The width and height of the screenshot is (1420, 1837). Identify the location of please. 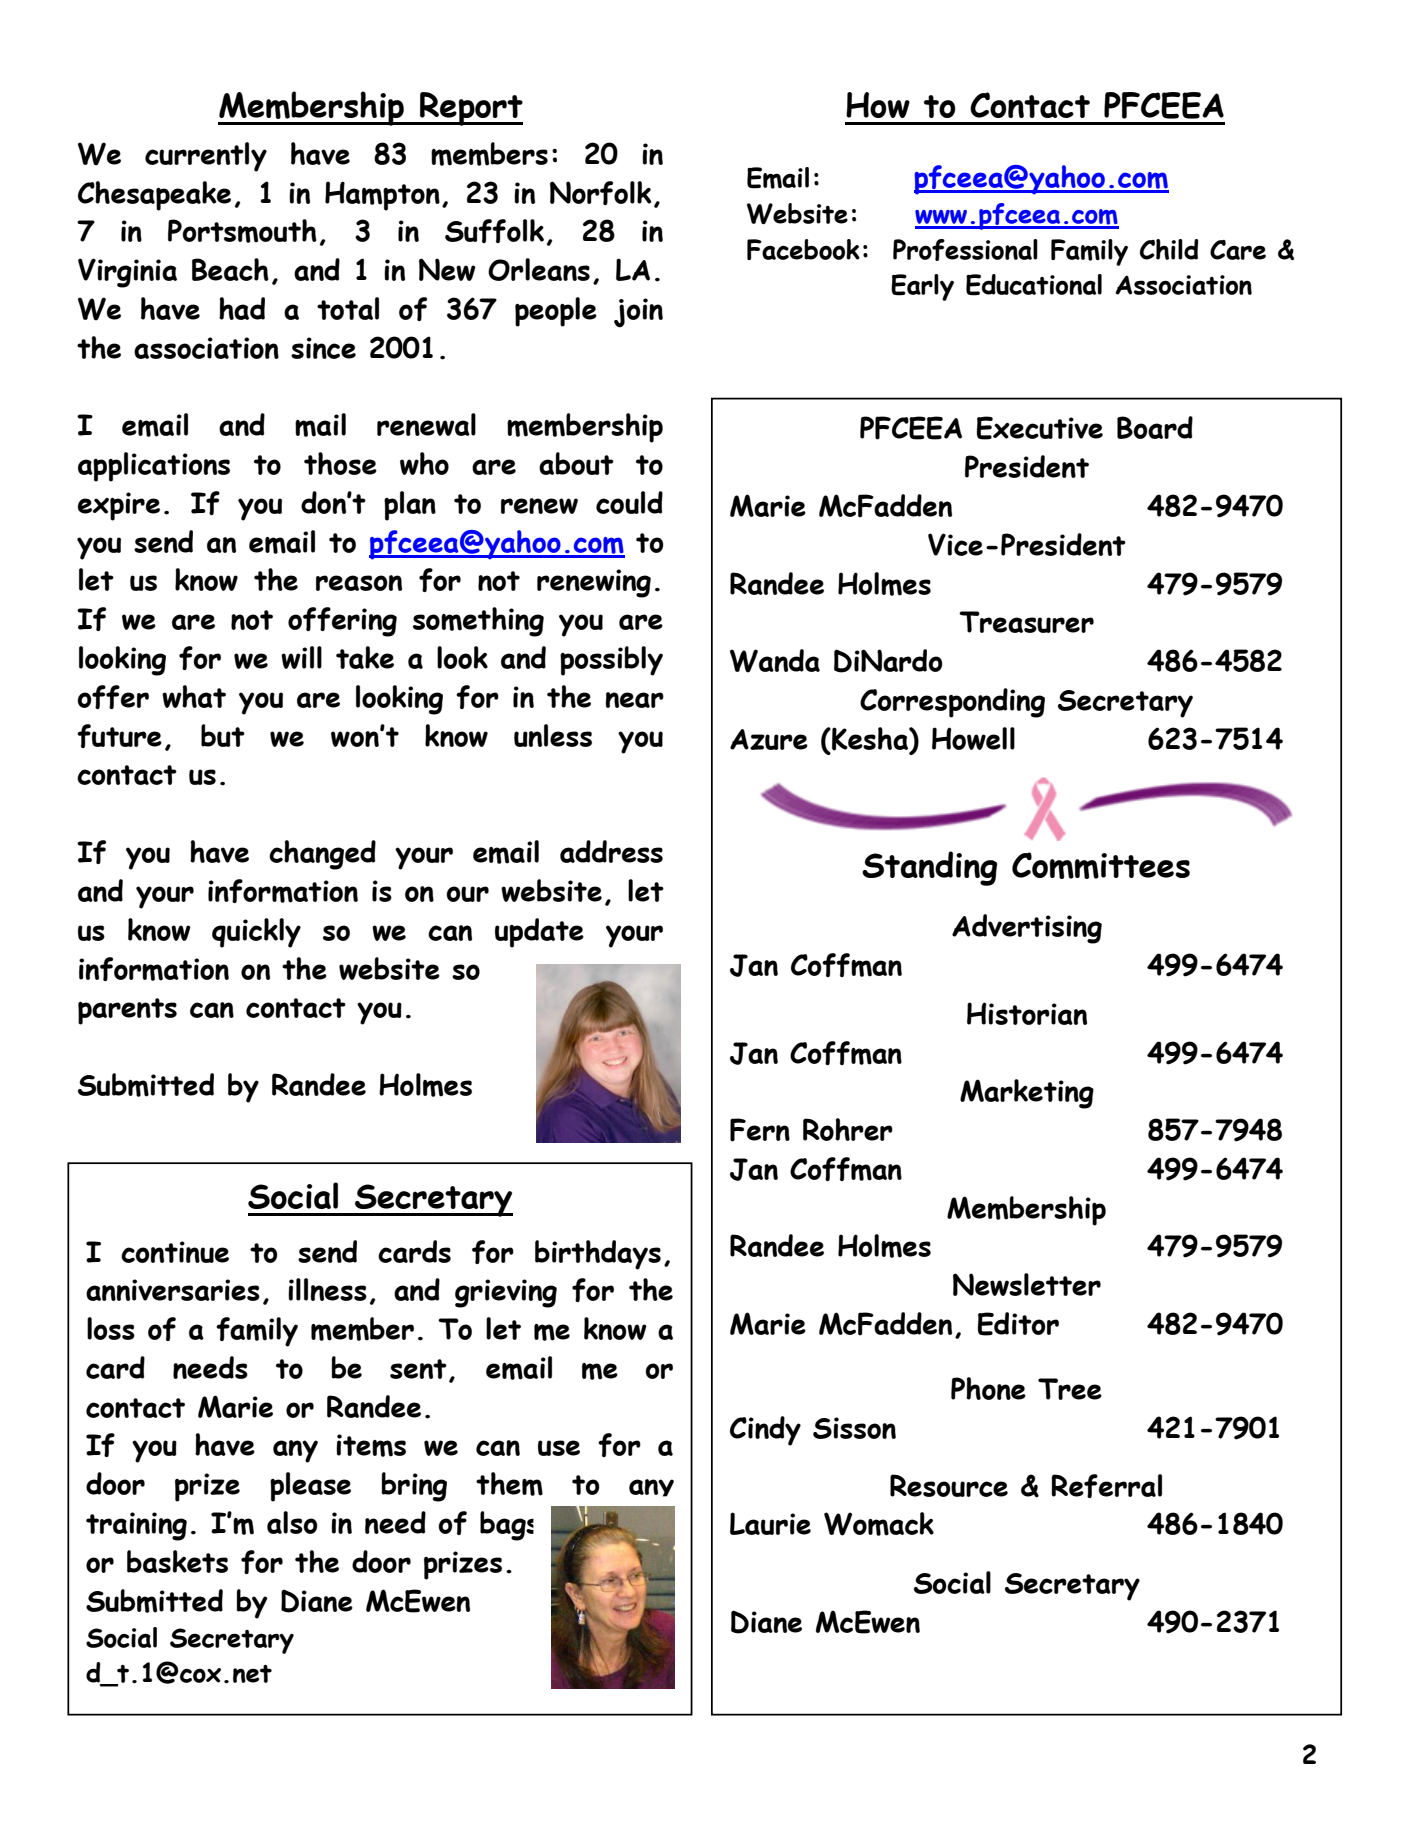
(310, 1487).
